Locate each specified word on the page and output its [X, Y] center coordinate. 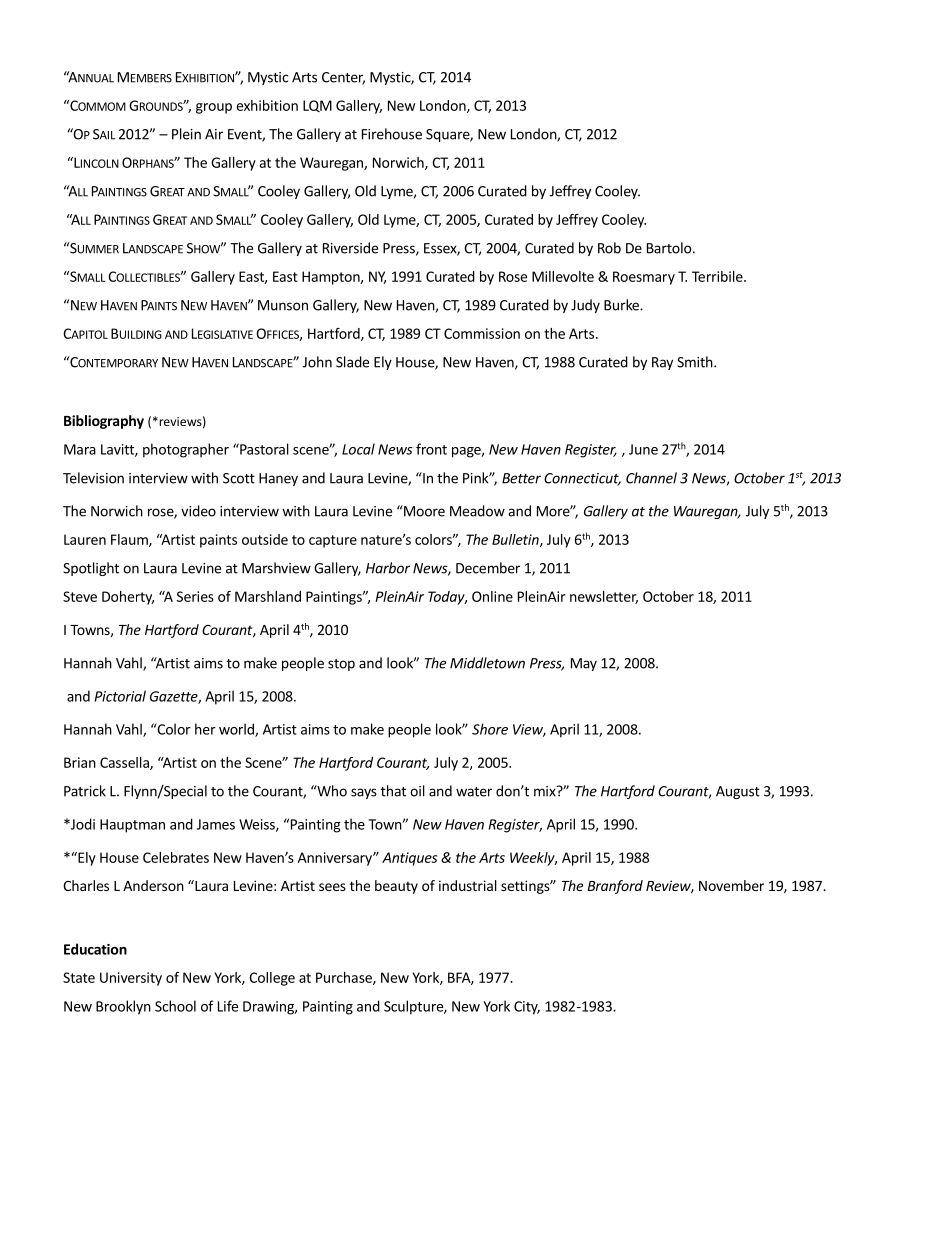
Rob [609, 248]
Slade [352, 362]
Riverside [350, 248]
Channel [651, 478]
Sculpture [414, 1007]
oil [417, 791]
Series [195, 596]
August [738, 792]
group [214, 108]
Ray [662, 363]
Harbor [388, 568]
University [131, 979]
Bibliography [104, 422]
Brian [80, 762]
